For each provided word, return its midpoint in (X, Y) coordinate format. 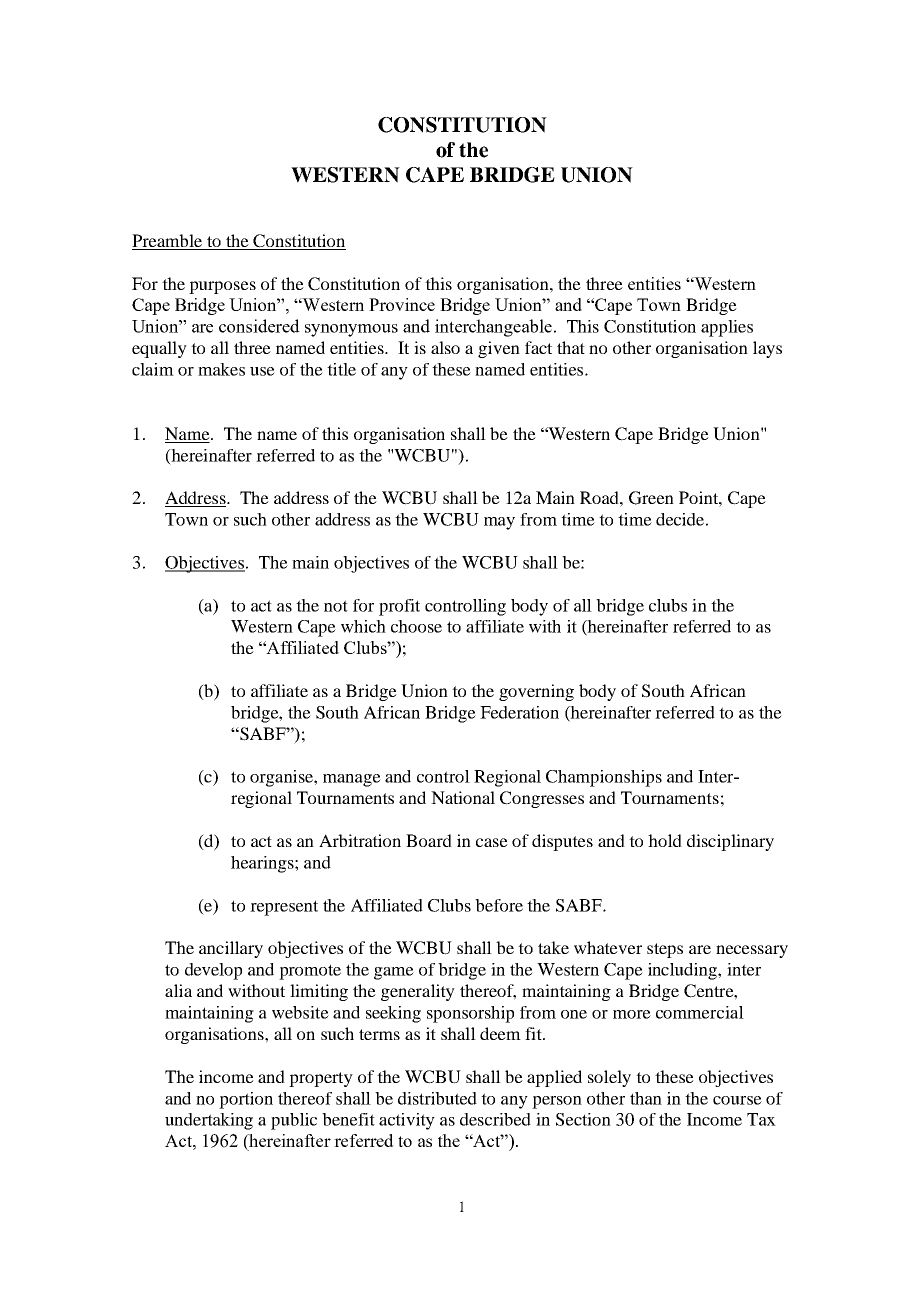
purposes (222, 287)
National (463, 797)
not (336, 606)
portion (246, 1100)
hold (665, 840)
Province (402, 304)
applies (727, 328)
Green (651, 498)
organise (282, 778)
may (499, 523)
